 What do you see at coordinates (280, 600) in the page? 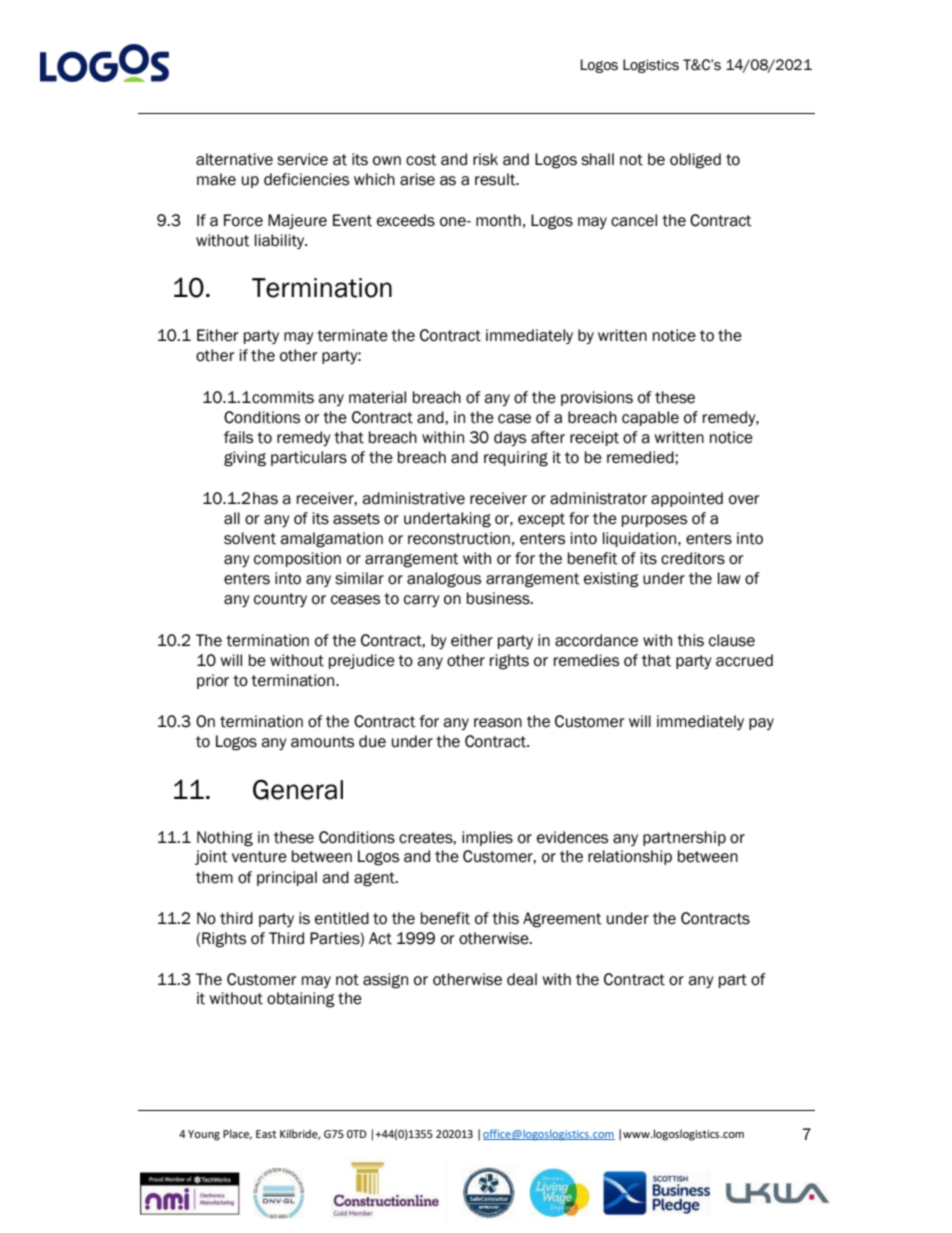
I see `country` at bounding box center [280, 600].
